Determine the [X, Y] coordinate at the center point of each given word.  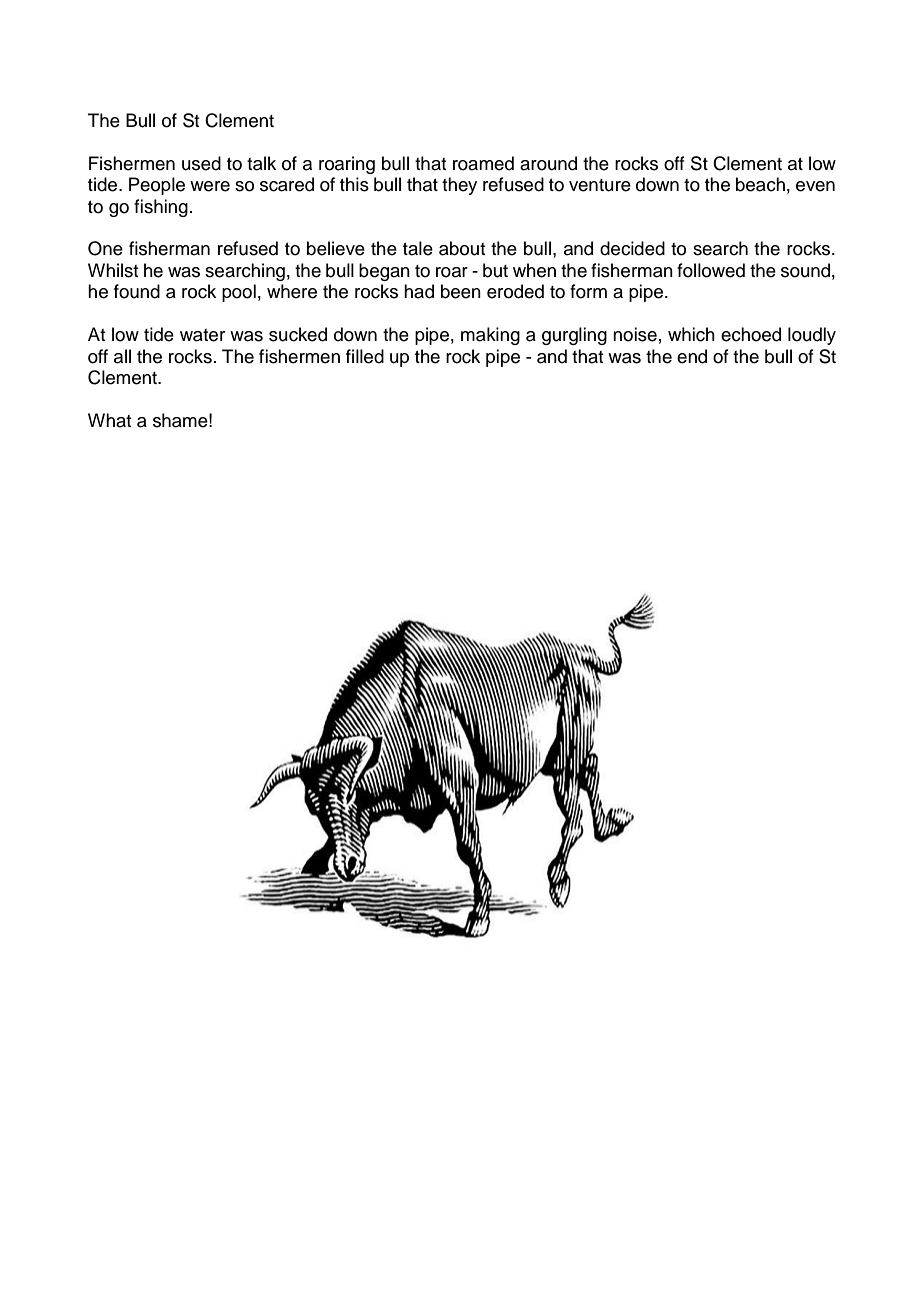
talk [261, 163]
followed [711, 270]
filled [365, 356]
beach [760, 184]
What [109, 420]
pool [239, 293]
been [461, 291]
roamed [483, 163]
